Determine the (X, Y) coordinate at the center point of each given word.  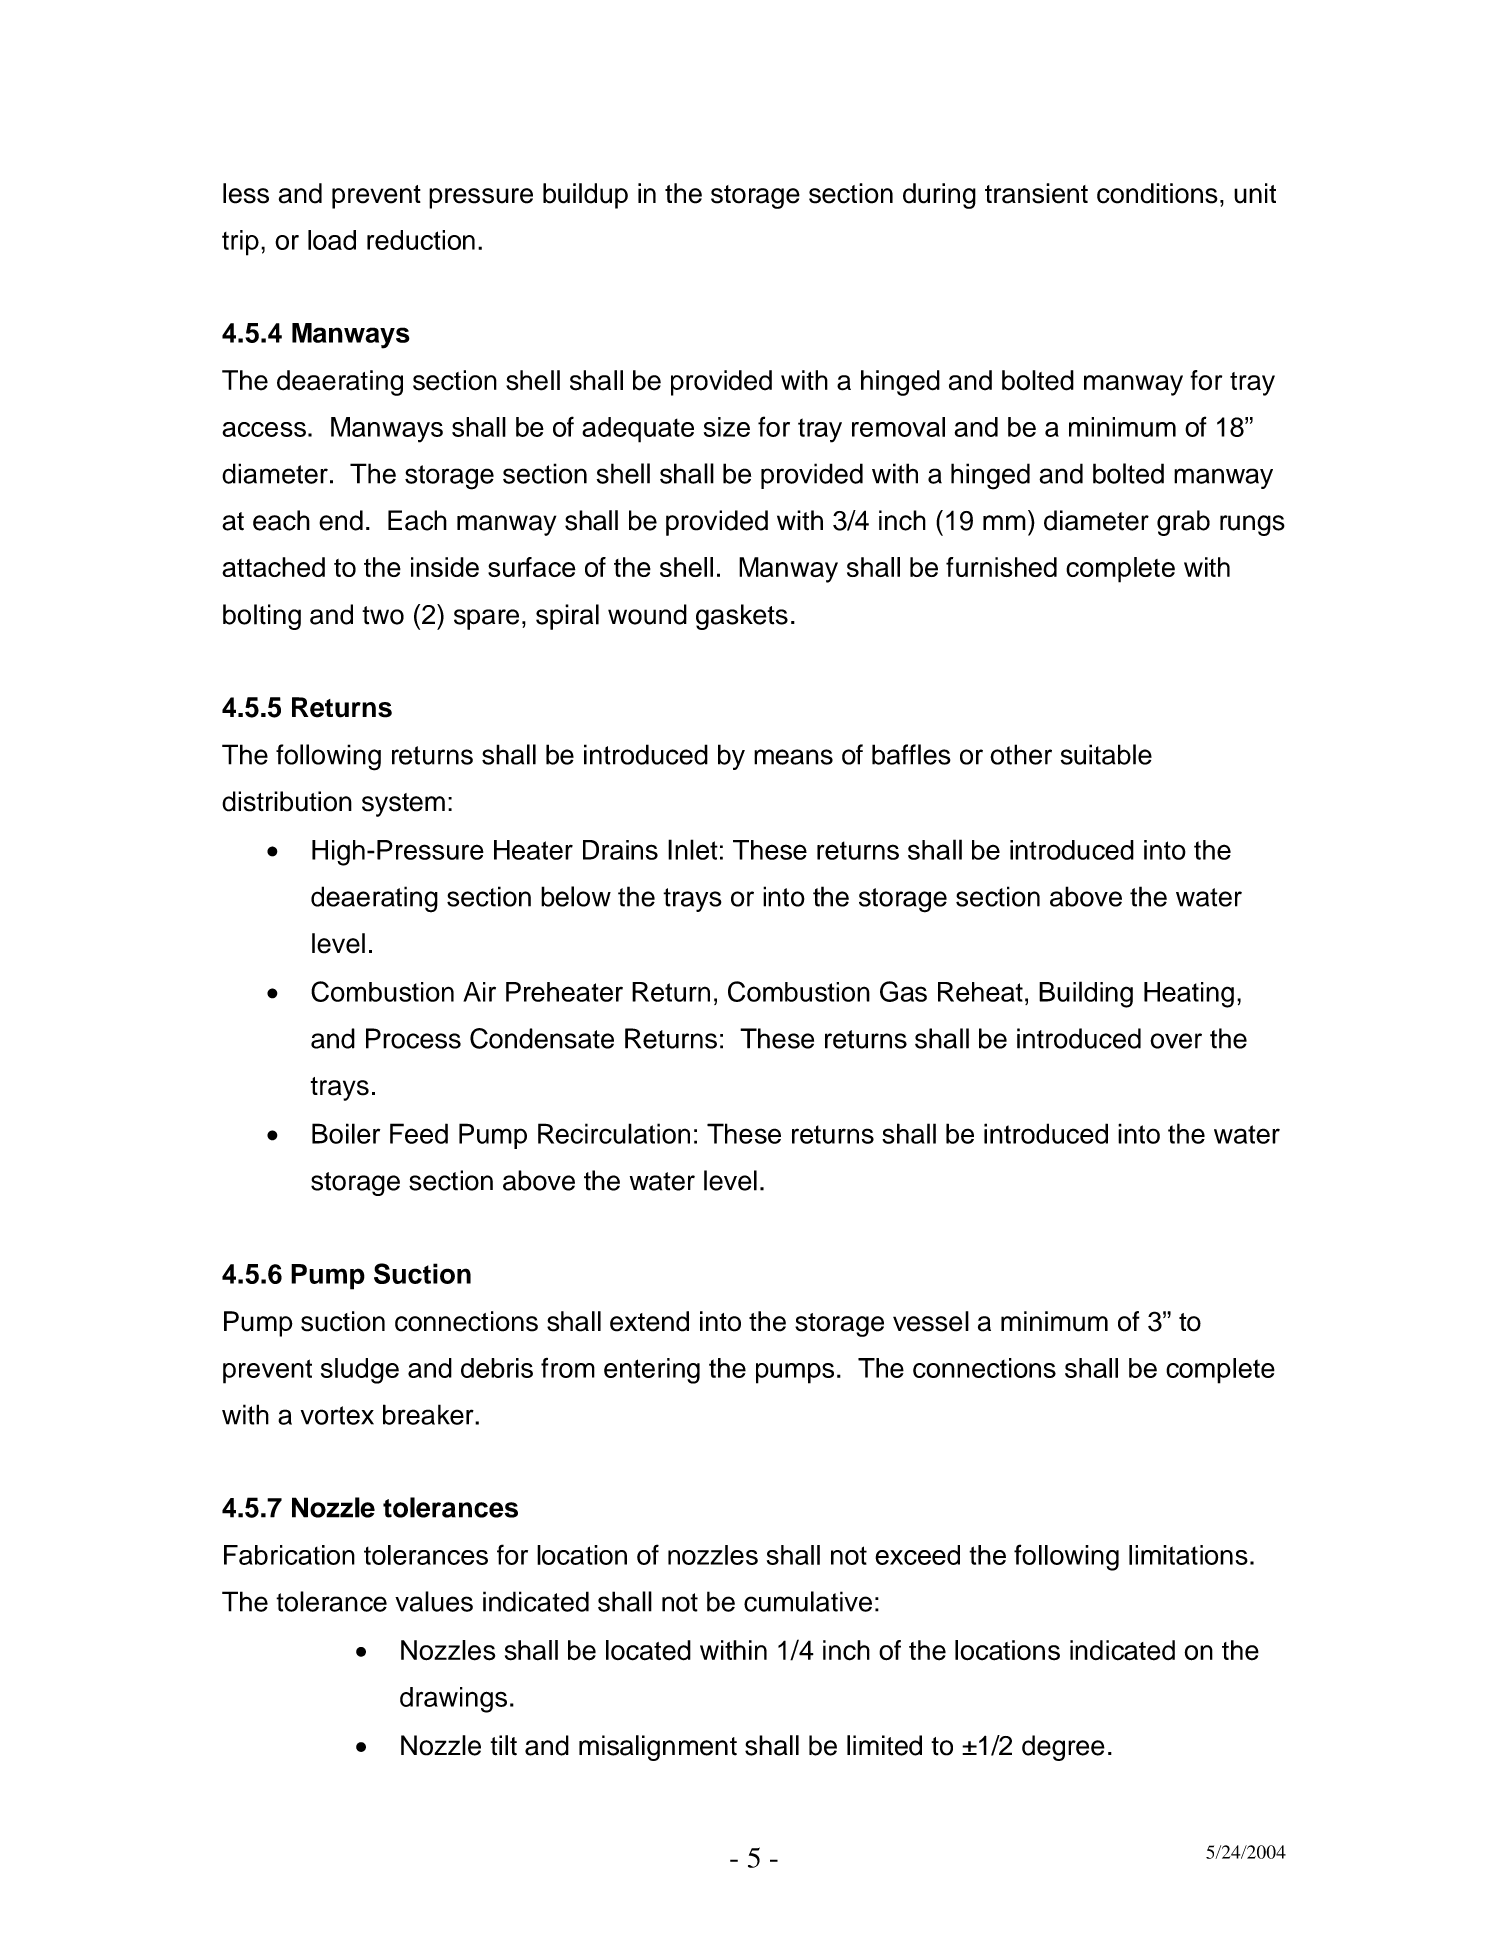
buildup (585, 196)
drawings (453, 1700)
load (332, 240)
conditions (1157, 193)
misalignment (658, 1748)
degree (1063, 1748)
